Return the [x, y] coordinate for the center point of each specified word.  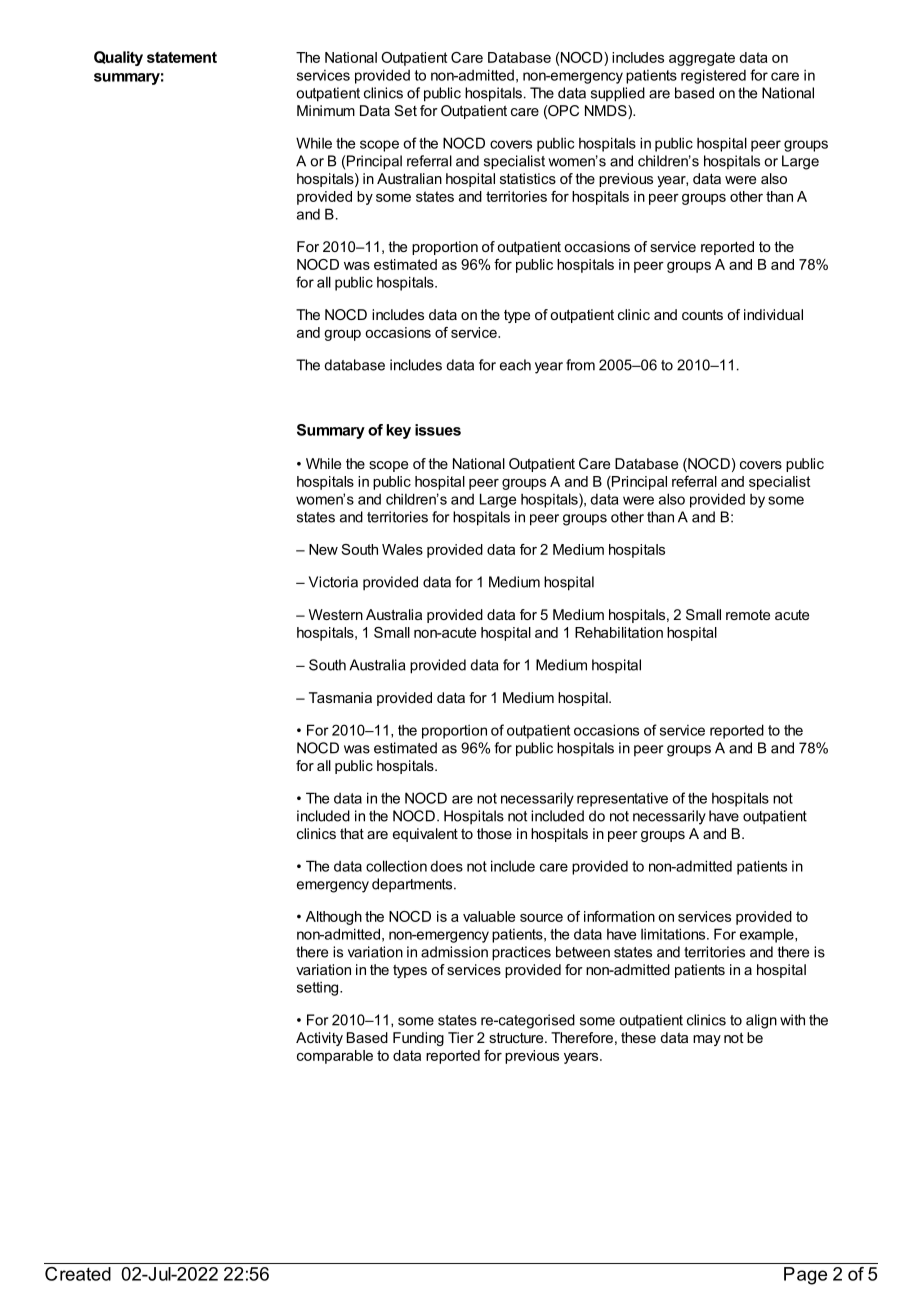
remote [748, 615]
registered [713, 76]
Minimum [326, 110]
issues [438, 430]
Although [334, 918]
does [446, 866]
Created [78, 1274]
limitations [674, 934]
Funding [418, 1039]
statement [182, 57]
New [323, 549]
